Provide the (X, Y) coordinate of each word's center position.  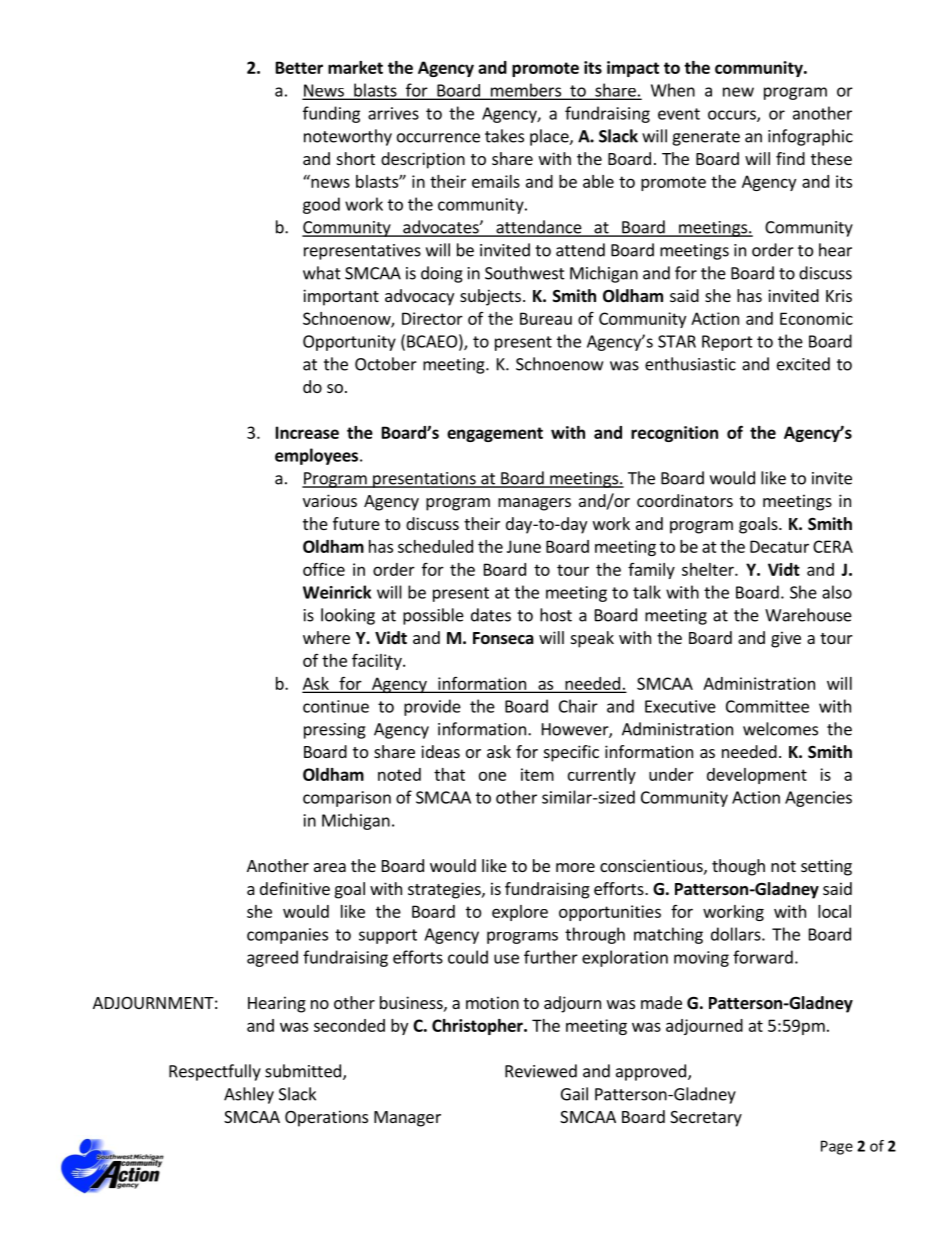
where (326, 637)
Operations (326, 1118)
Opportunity (349, 343)
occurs (733, 116)
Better (299, 67)
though (738, 867)
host (556, 615)
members (525, 91)
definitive (295, 888)
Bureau (546, 318)
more (575, 867)
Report (727, 343)
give (786, 639)
